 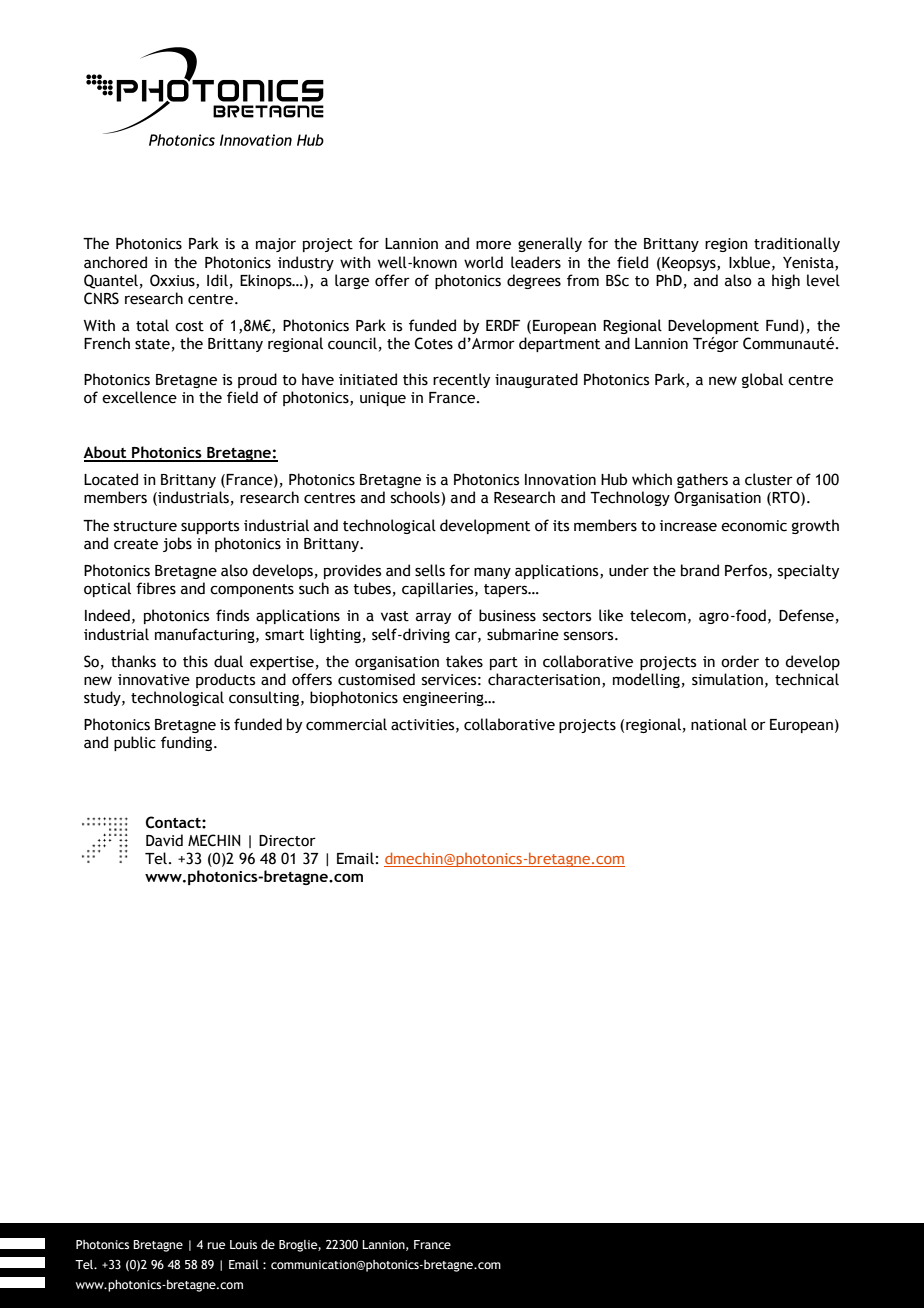 I want to click on national, so click(x=719, y=724).
